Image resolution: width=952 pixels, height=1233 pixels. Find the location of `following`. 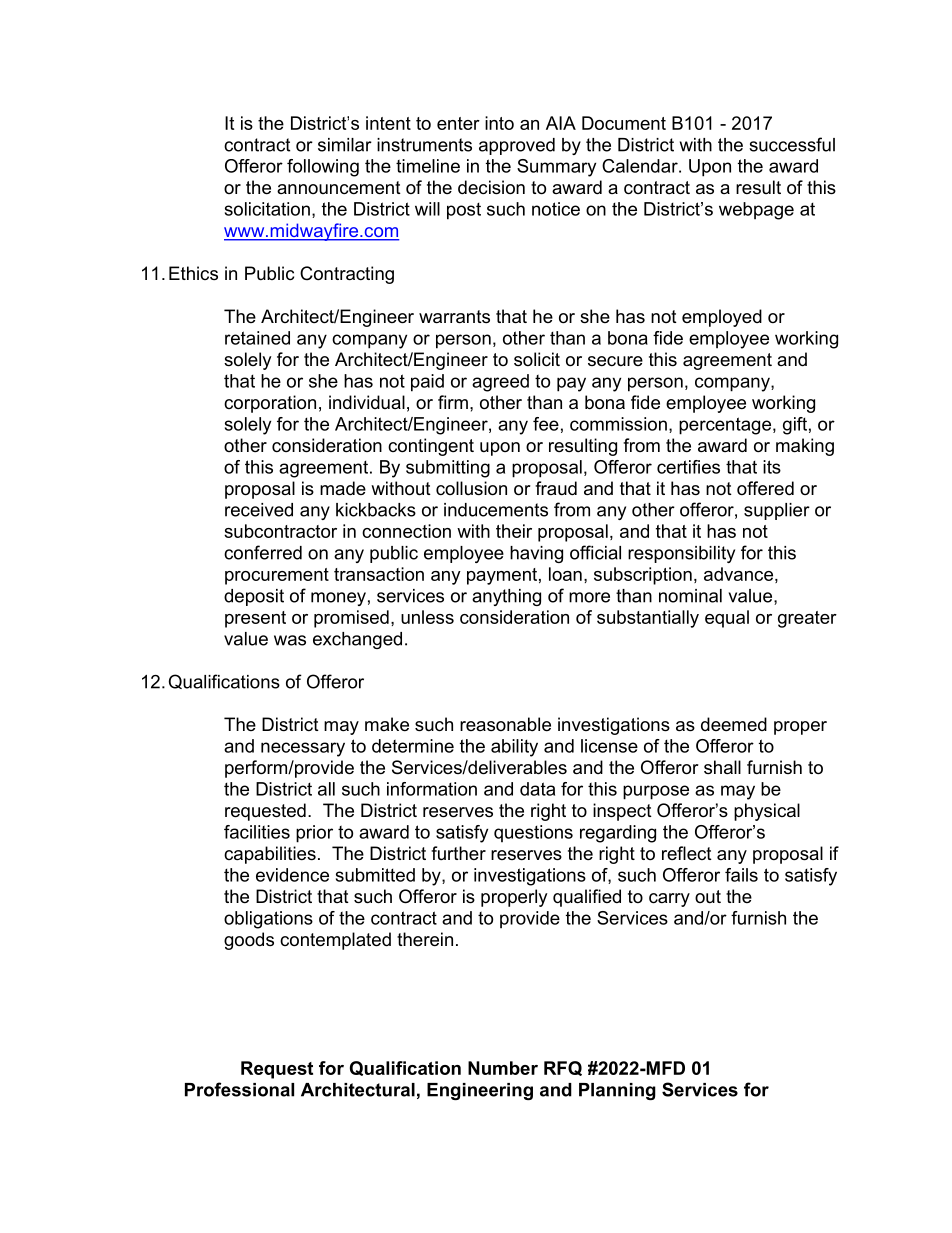

following is located at coordinates (323, 168).
